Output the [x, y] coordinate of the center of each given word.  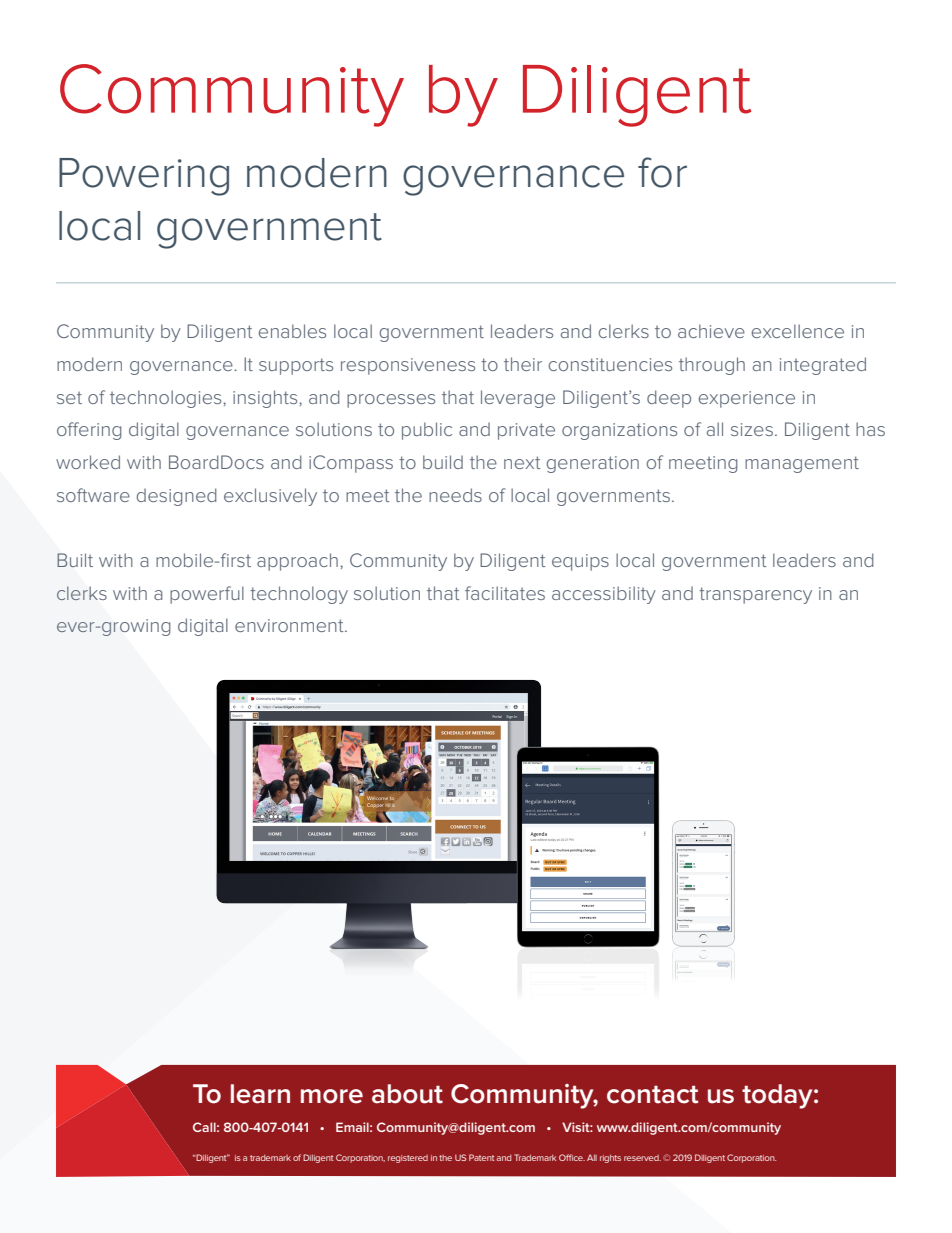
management [802, 464]
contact [653, 1094]
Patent [481, 1157]
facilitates [505, 593]
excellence [798, 331]
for [662, 172]
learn [260, 1094]
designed [177, 497]
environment [290, 625]
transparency [755, 595]
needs [455, 495]
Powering [144, 177]
